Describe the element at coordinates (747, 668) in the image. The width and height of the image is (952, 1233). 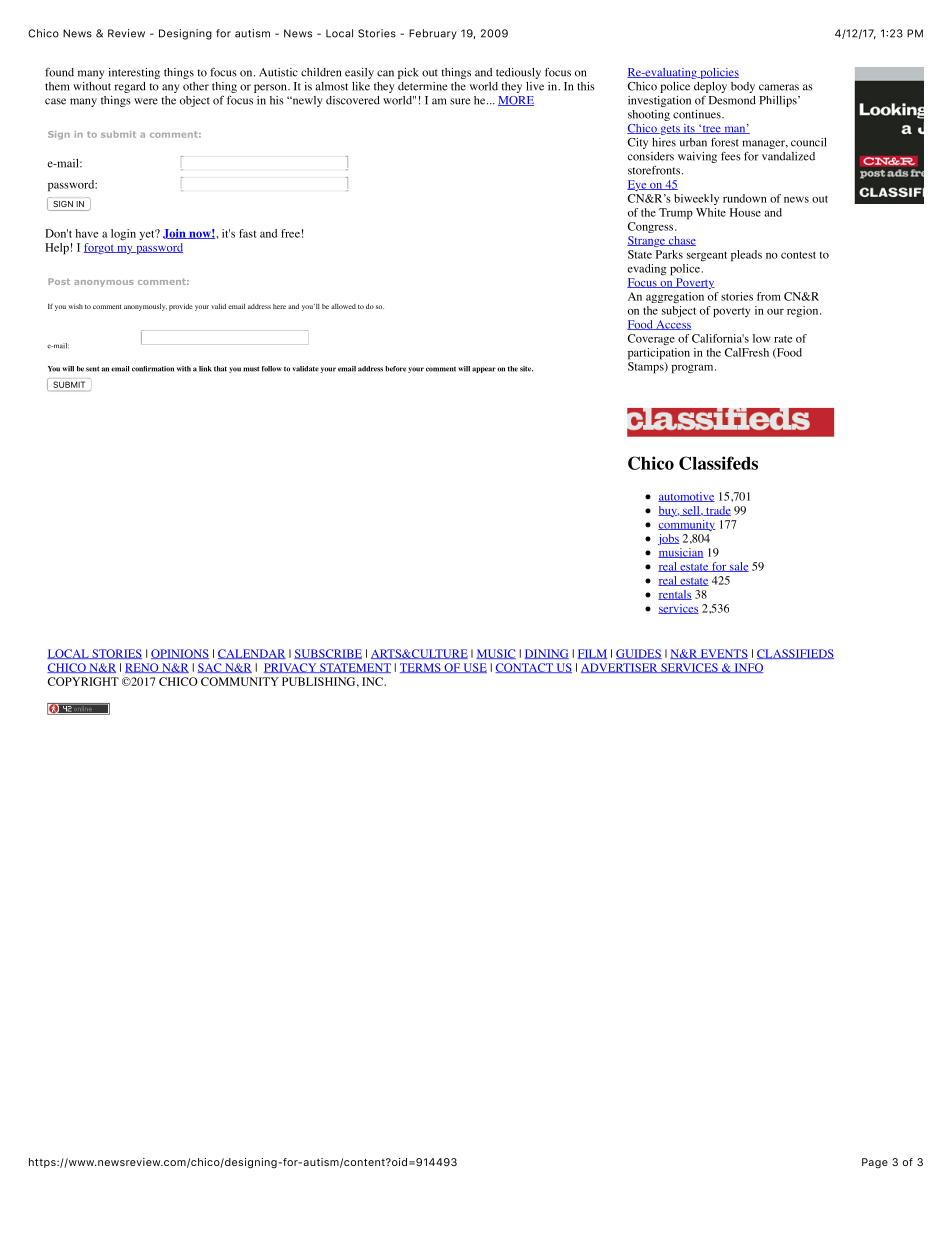
I see `INFO` at that location.
